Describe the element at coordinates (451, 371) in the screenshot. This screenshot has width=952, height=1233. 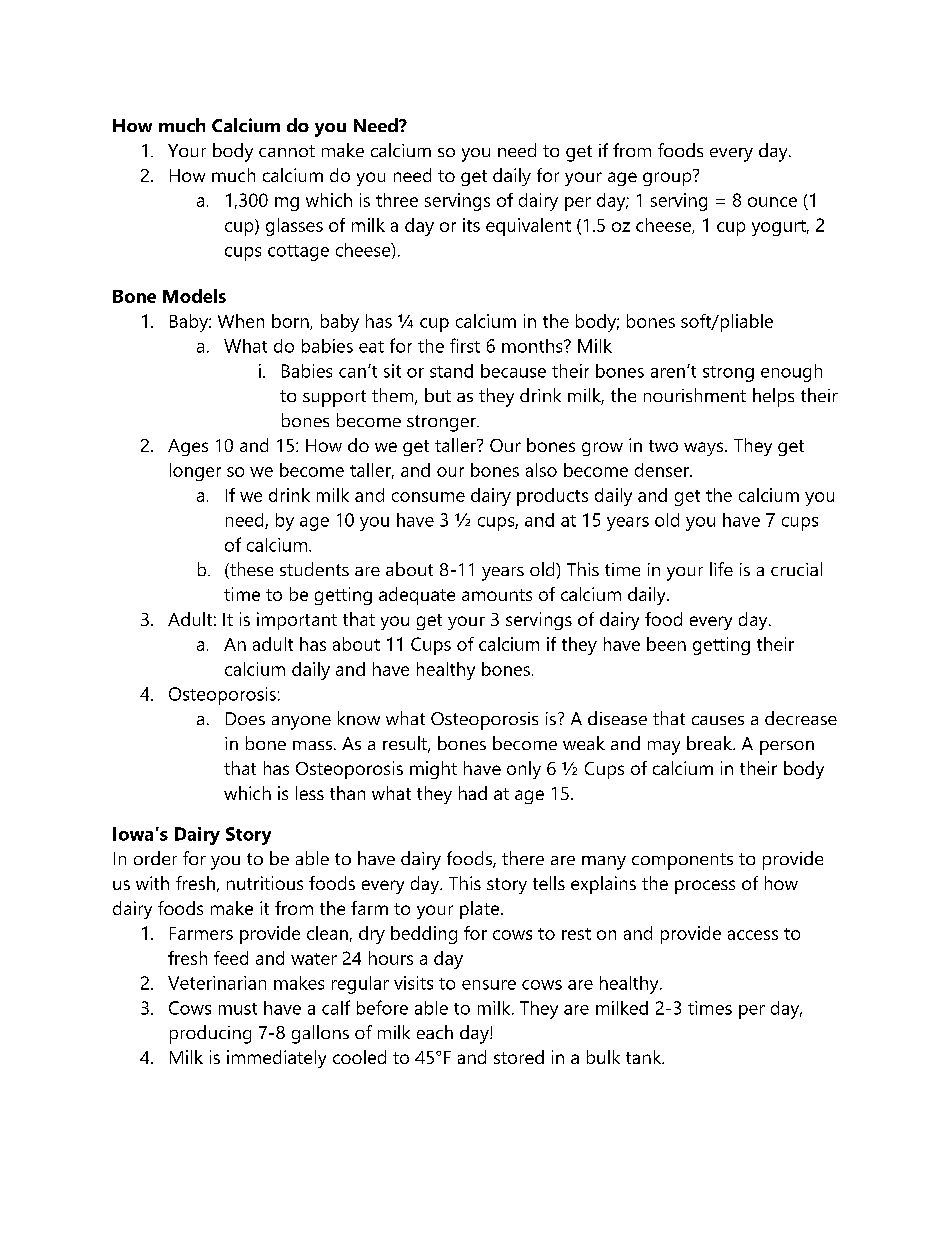
I see `stand` at that location.
